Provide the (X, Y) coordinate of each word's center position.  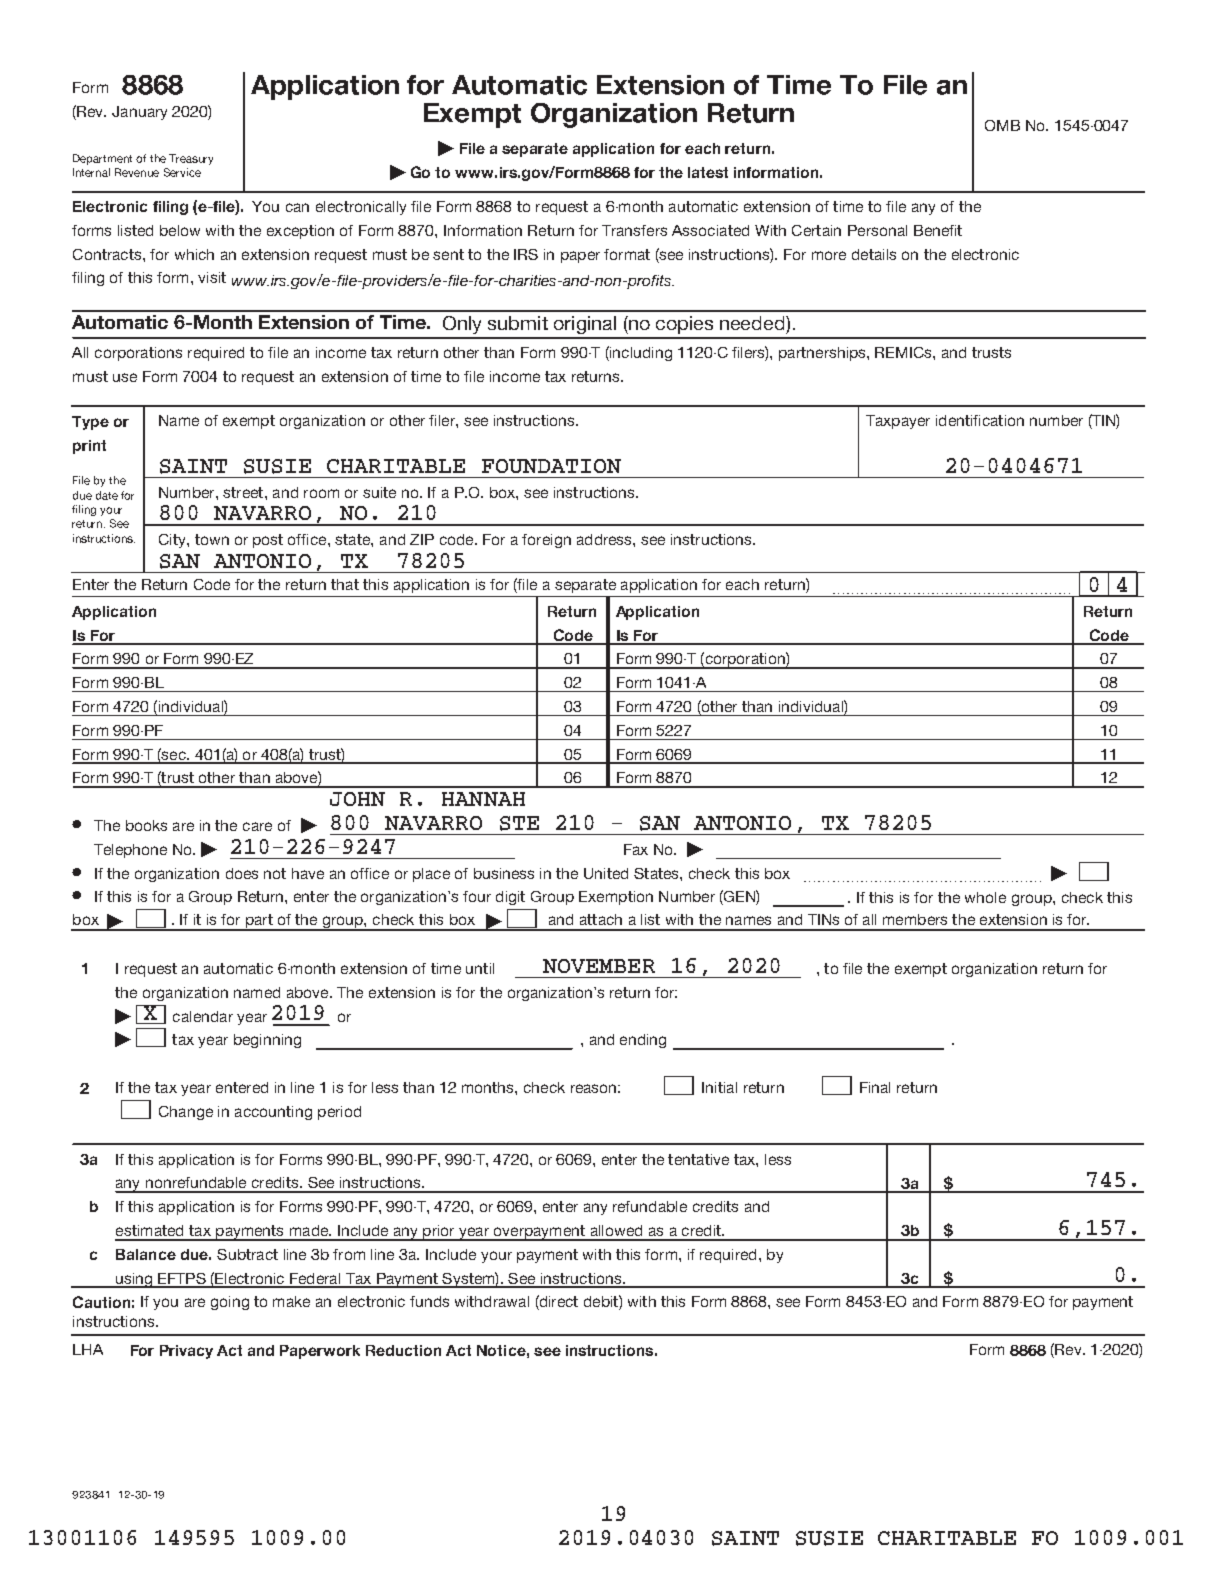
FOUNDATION (551, 466)
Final (875, 1087)
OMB (1002, 125)
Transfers (634, 230)
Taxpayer (898, 422)
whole (985, 897)
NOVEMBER (599, 966)
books (146, 825)
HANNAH (483, 799)
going (230, 1303)
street (244, 492)
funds (429, 1301)
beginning (267, 1041)
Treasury (191, 159)
